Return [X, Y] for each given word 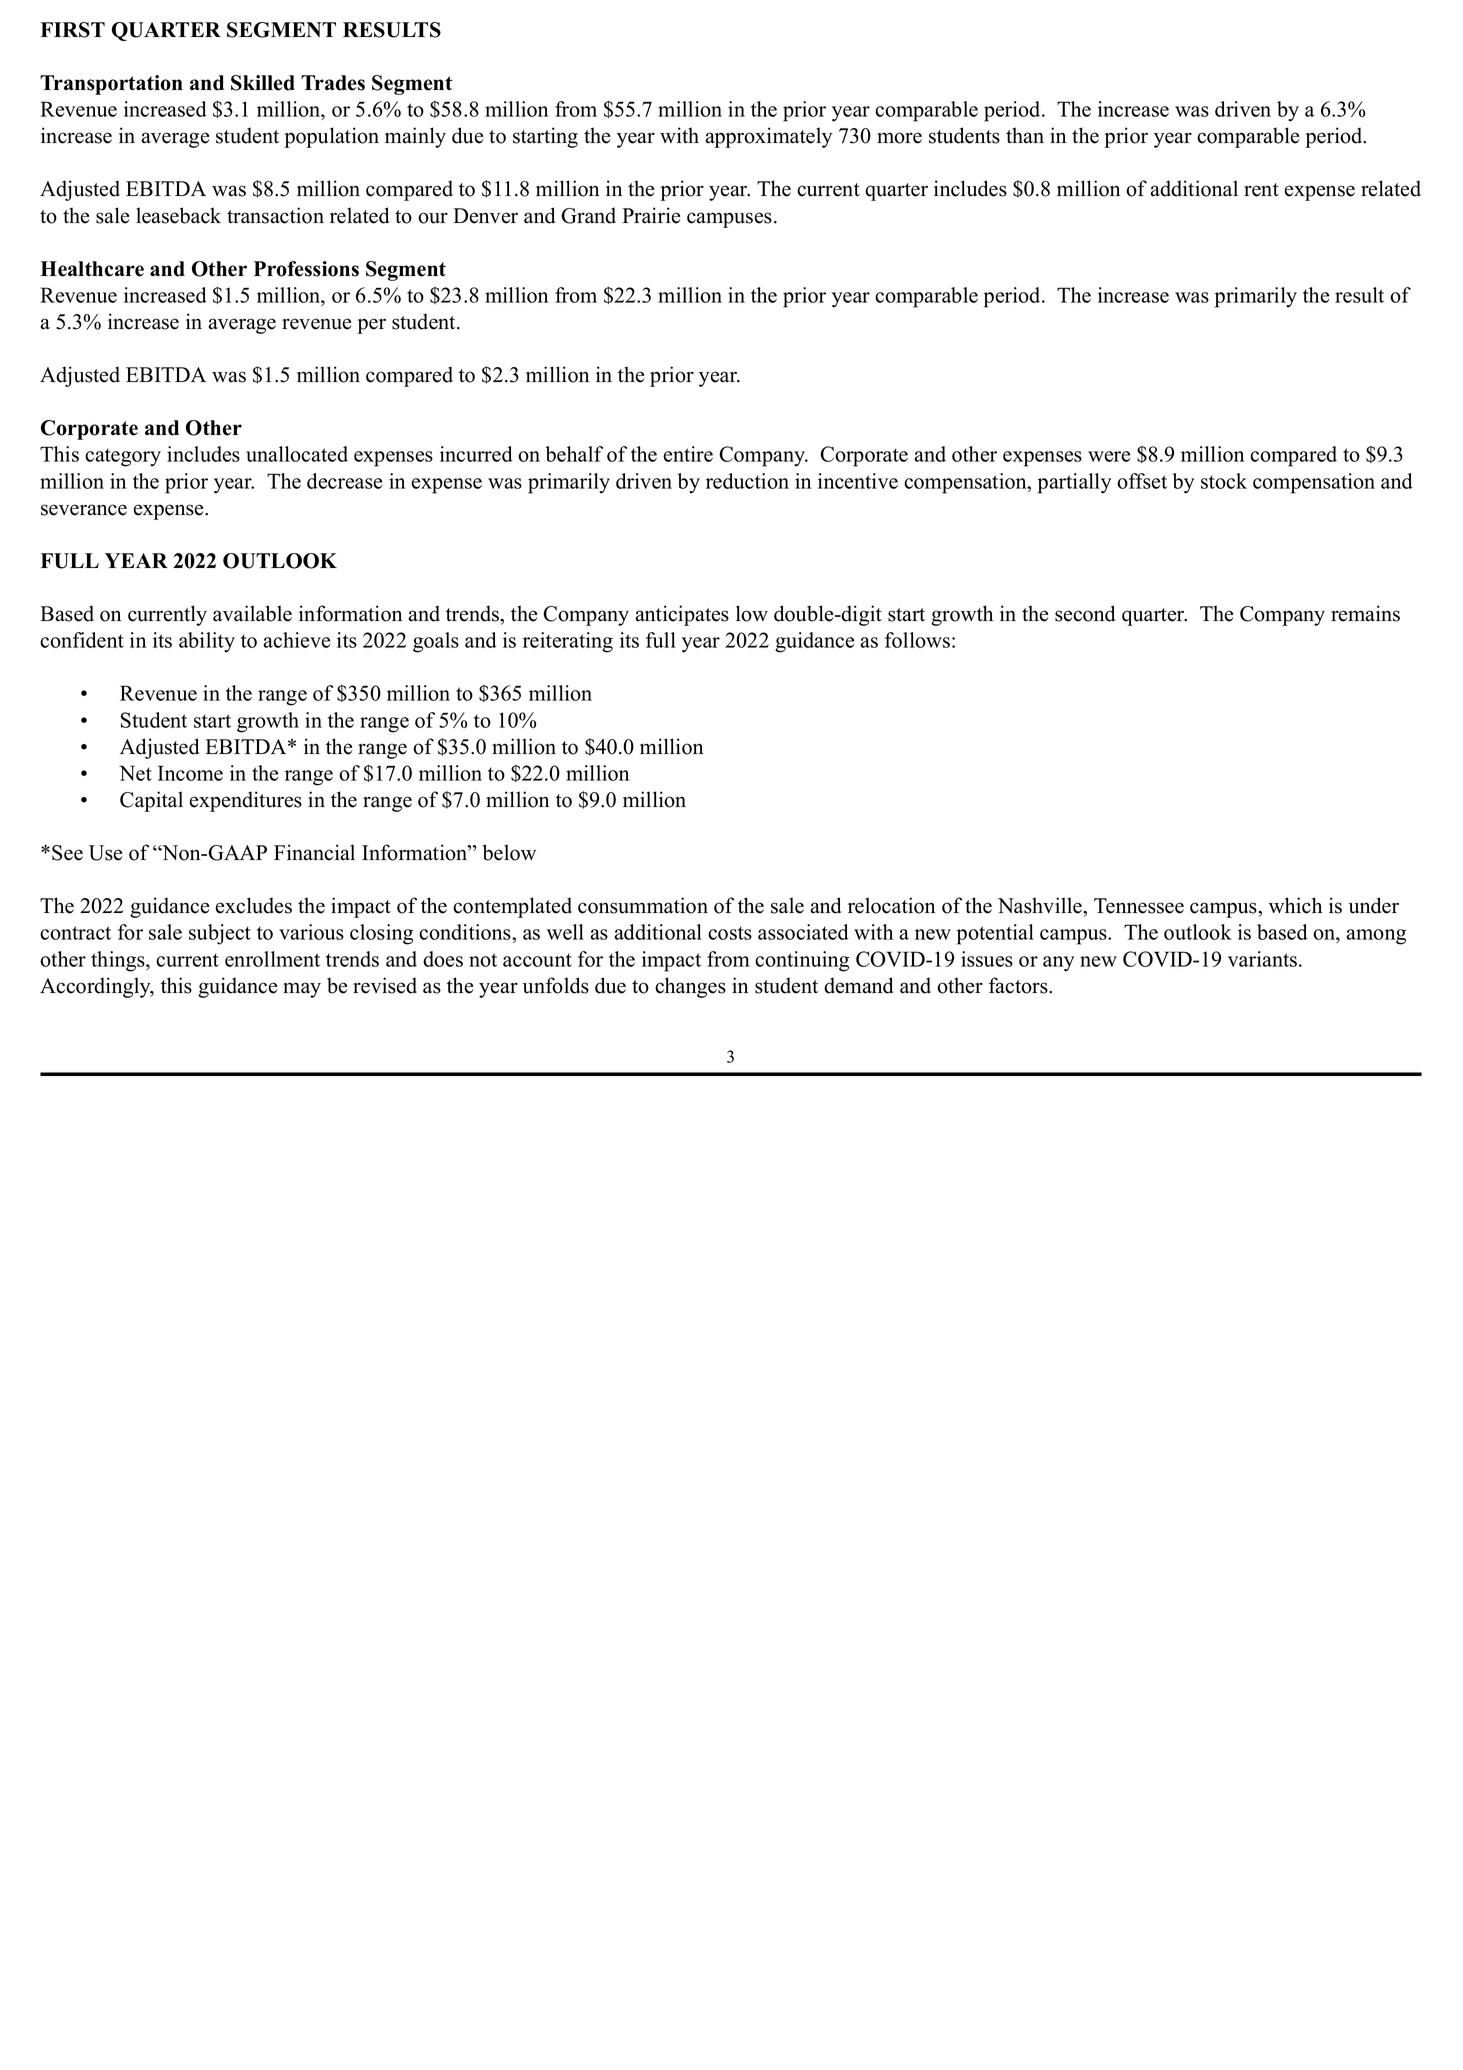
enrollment [272, 959]
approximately [768, 137]
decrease [344, 481]
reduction [747, 481]
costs [730, 933]
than [1025, 135]
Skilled [263, 83]
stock [1224, 481]
